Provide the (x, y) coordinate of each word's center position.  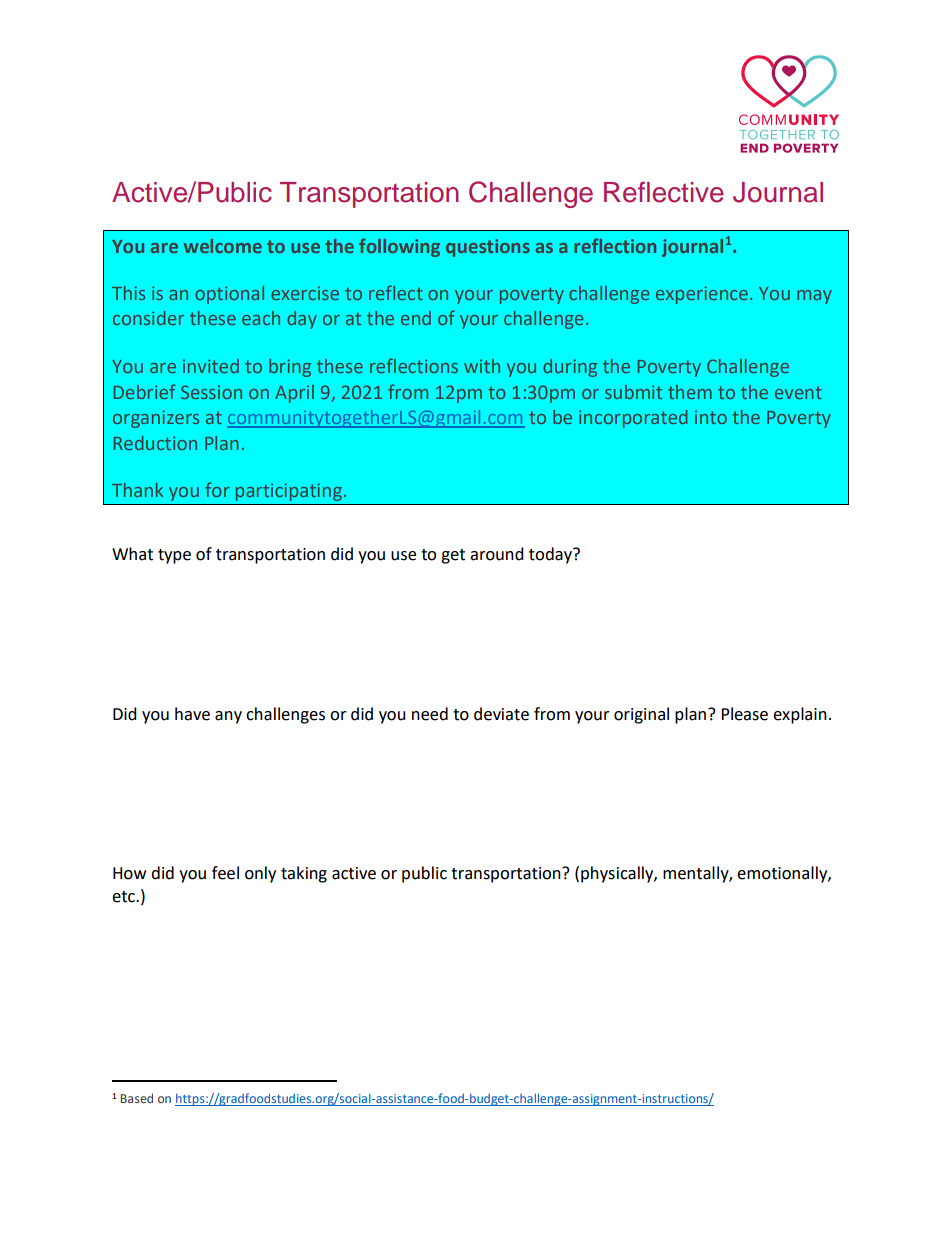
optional (229, 295)
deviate (501, 714)
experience (702, 295)
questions (488, 248)
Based (136, 1098)
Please (744, 714)
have (192, 714)
